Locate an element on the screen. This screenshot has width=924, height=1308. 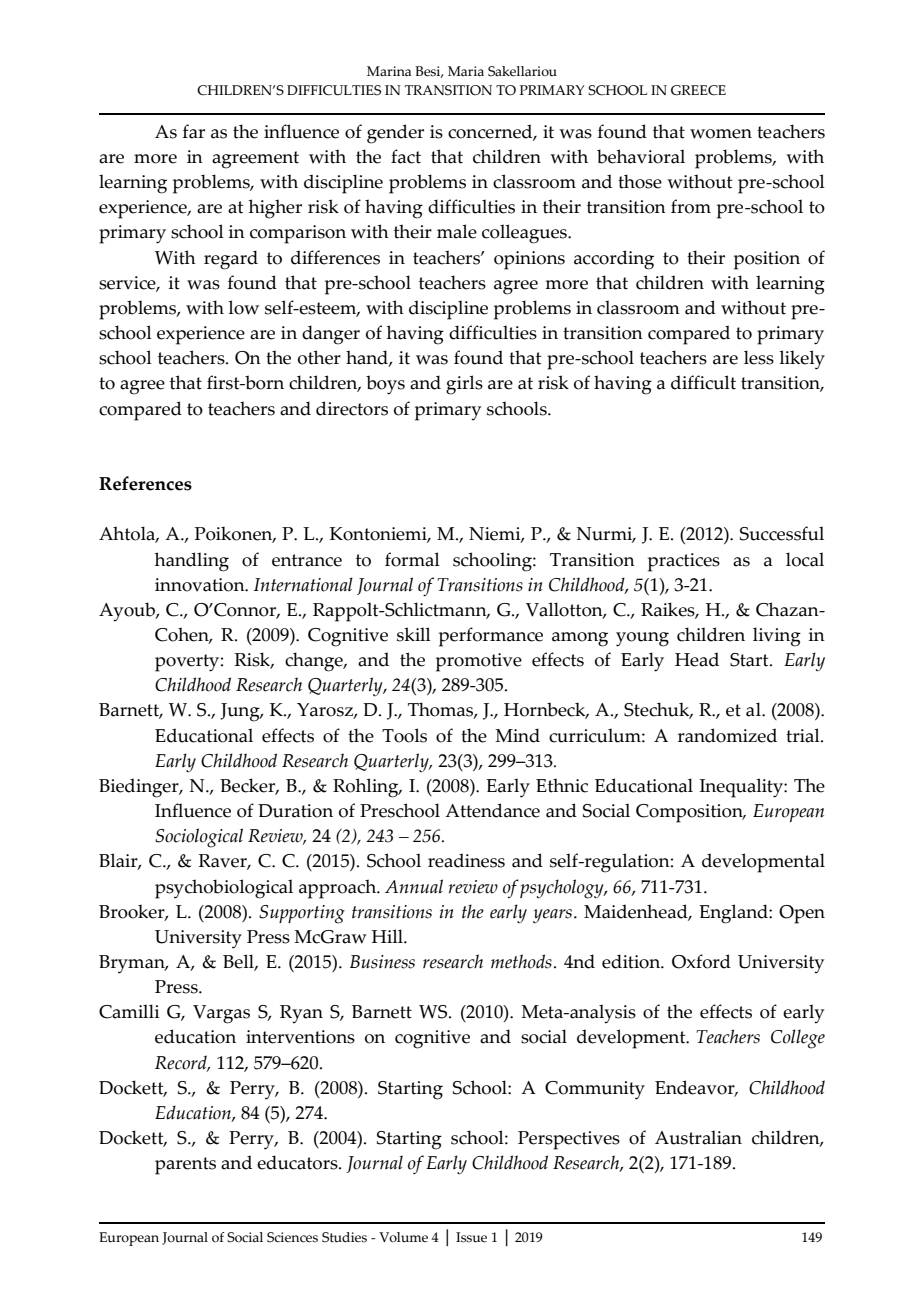
parents is located at coordinates (185, 1166).
